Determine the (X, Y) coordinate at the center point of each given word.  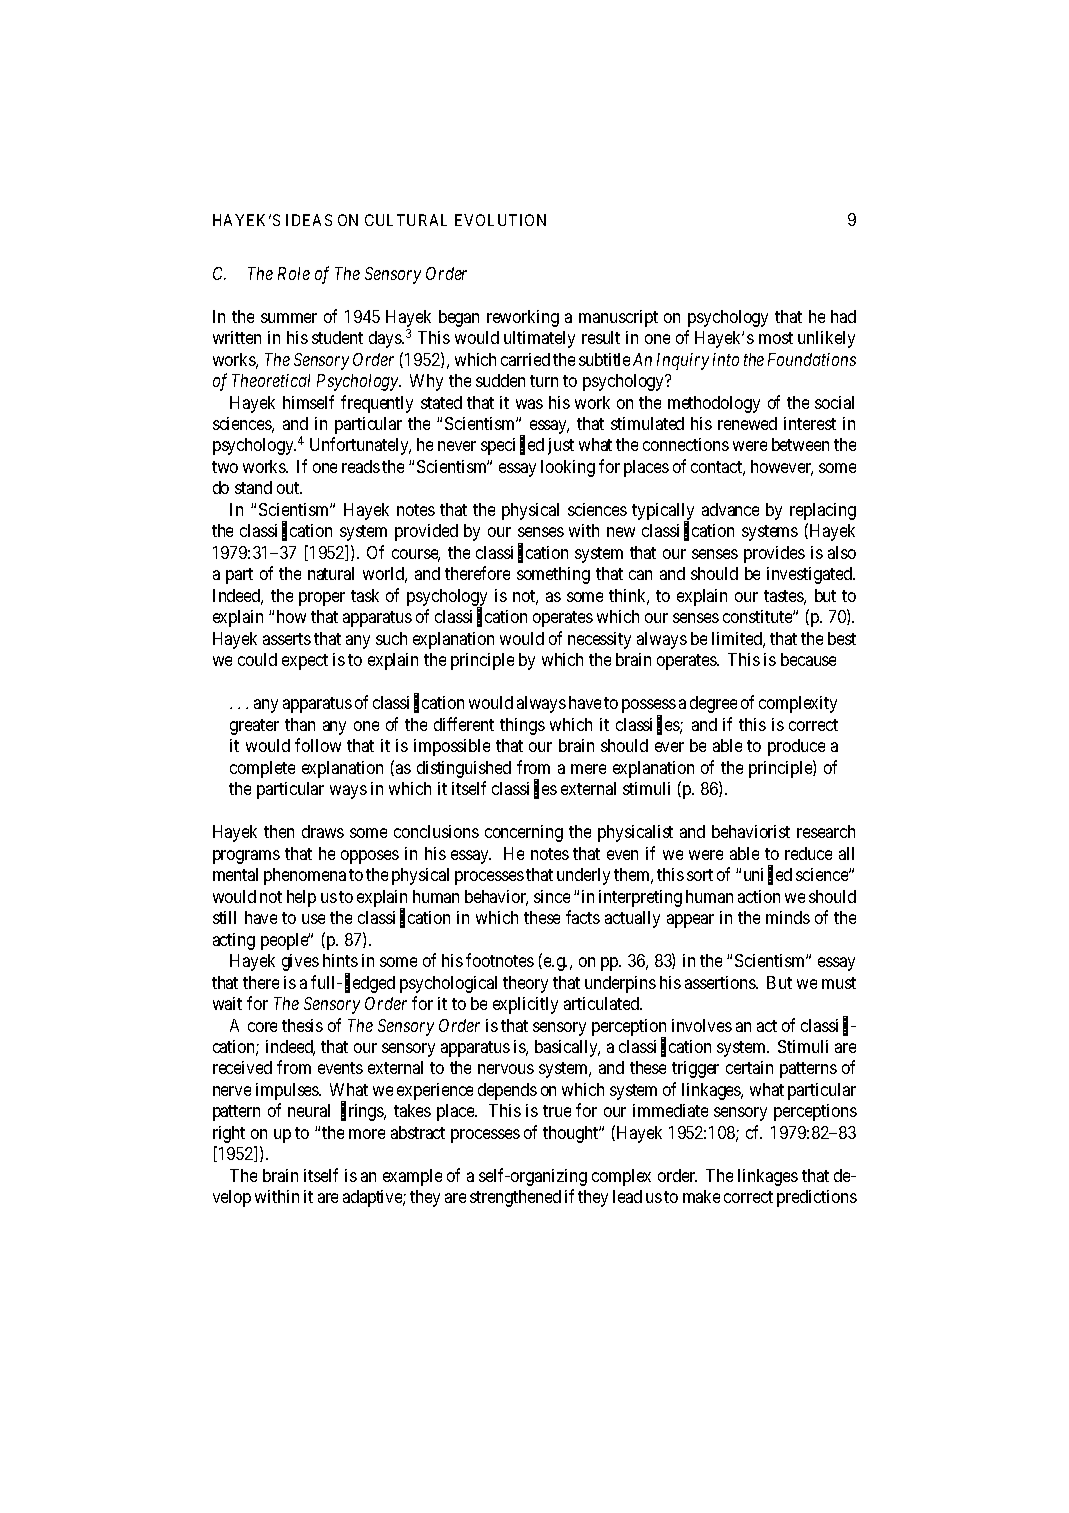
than (300, 724)
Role (294, 273)
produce (796, 747)
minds (788, 917)
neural (309, 1110)
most (776, 338)
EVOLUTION (500, 220)
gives (300, 962)
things (522, 726)
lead (627, 1196)
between (800, 444)
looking (568, 468)
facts (583, 917)
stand (253, 487)
